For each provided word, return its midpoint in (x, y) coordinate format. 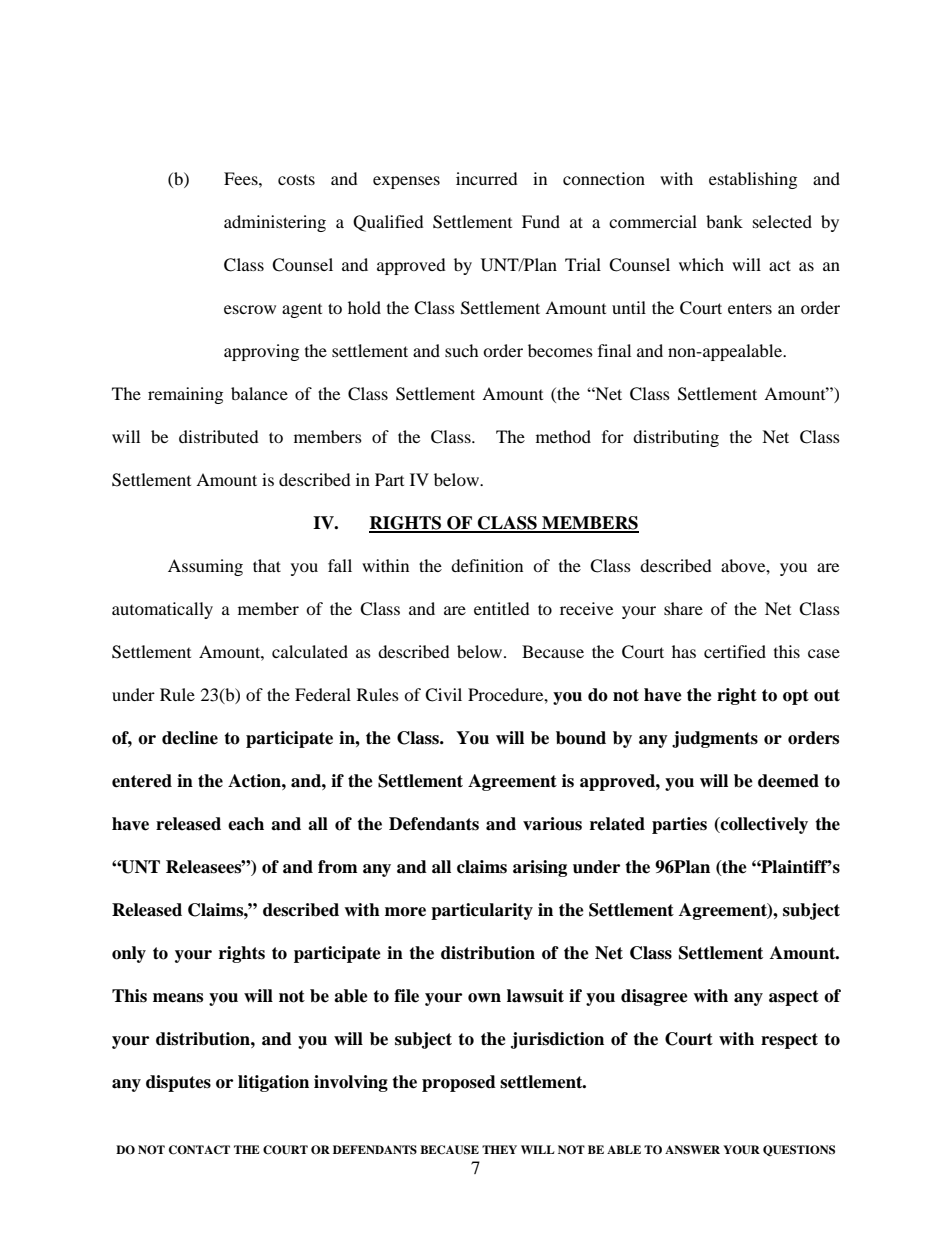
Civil (443, 695)
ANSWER (692, 1150)
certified (735, 651)
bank (724, 221)
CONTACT (199, 1150)
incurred (487, 178)
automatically (162, 610)
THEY (499, 1149)
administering (275, 223)
